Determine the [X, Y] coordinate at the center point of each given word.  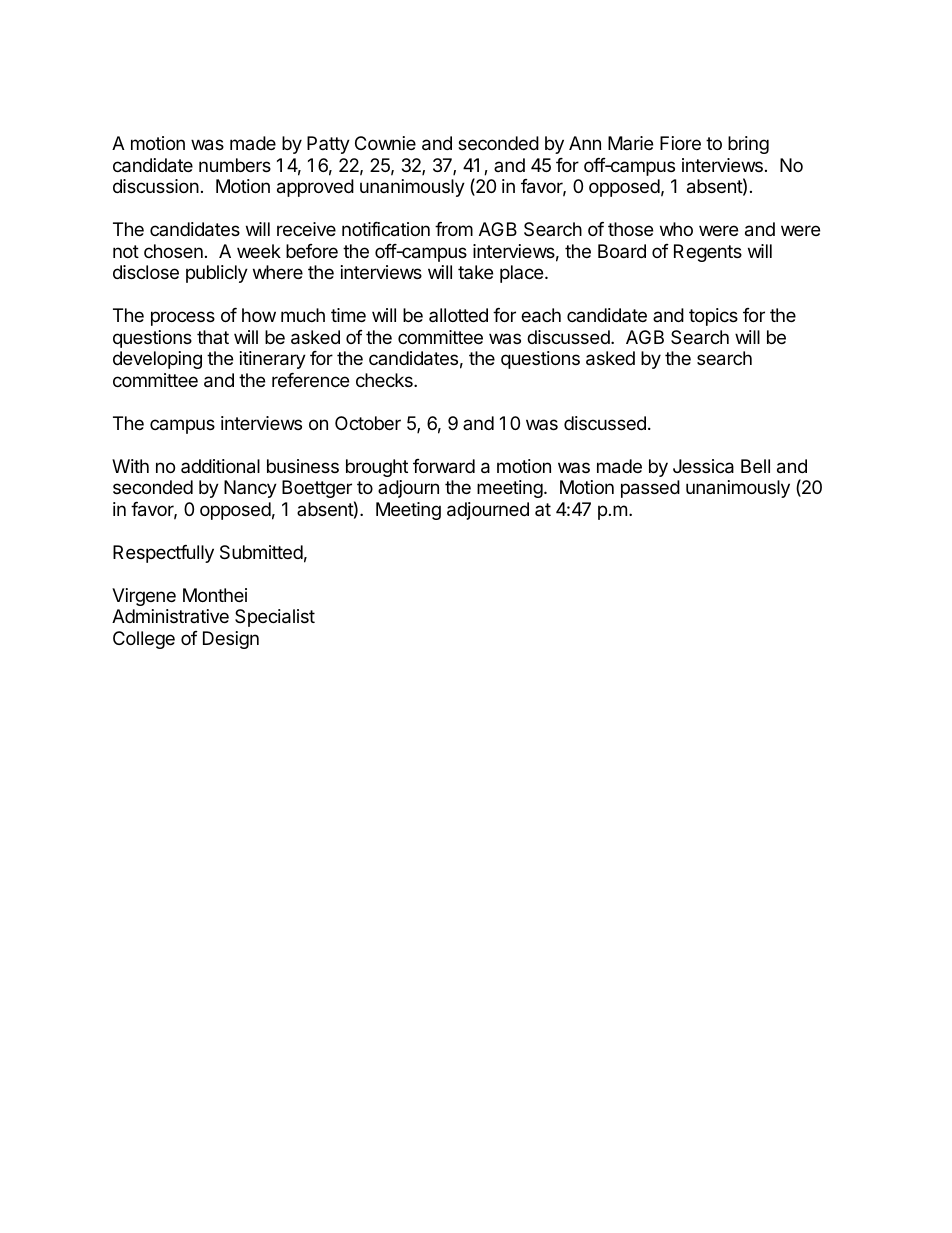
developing [157, 360]
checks [385, 380]
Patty [328, 145]
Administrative [170, 616]
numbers [235, 165]
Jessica [703, 466]
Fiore [680, 143]
